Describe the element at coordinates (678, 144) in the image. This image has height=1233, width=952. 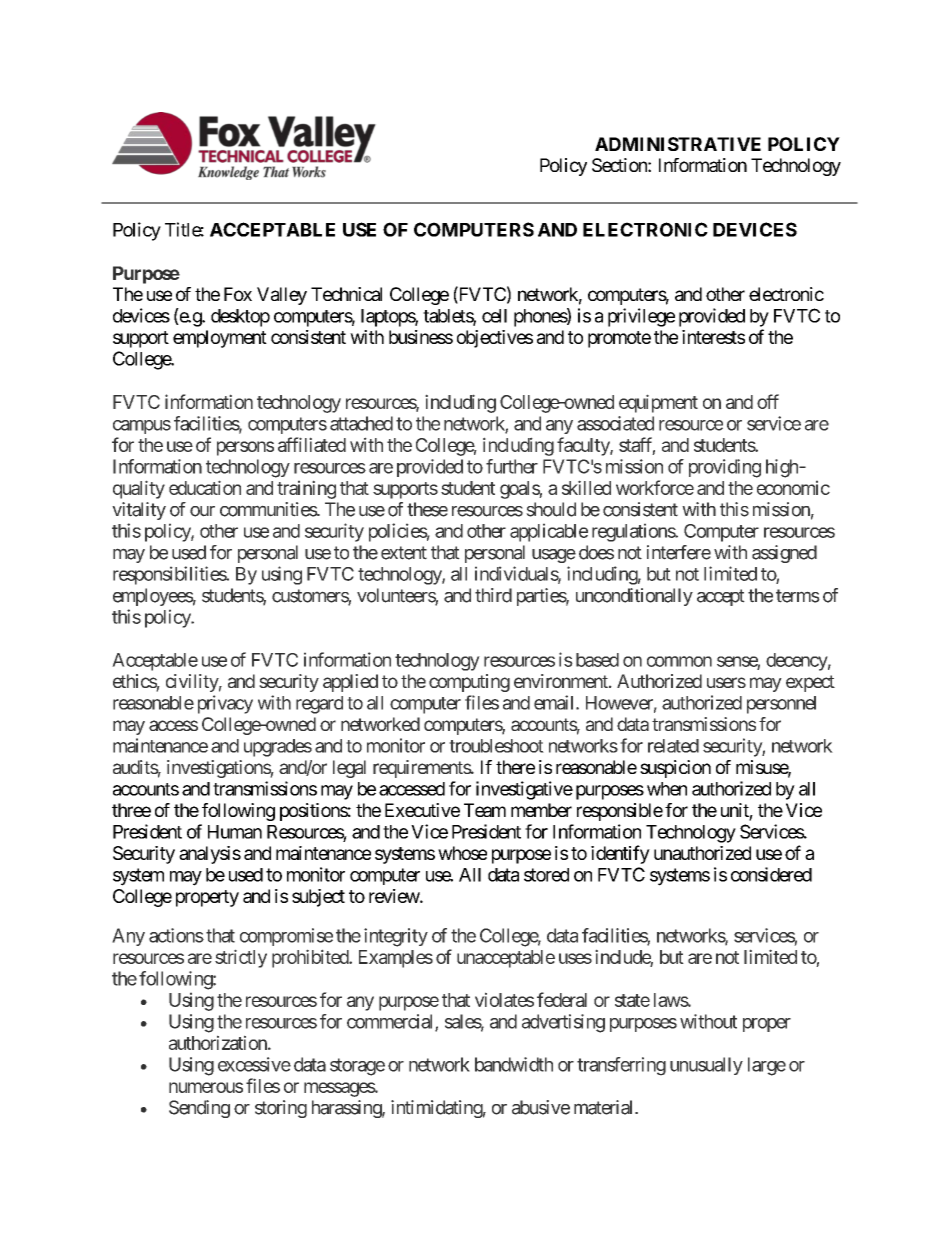
I see `ADMINISTRATIVE` at that location.
